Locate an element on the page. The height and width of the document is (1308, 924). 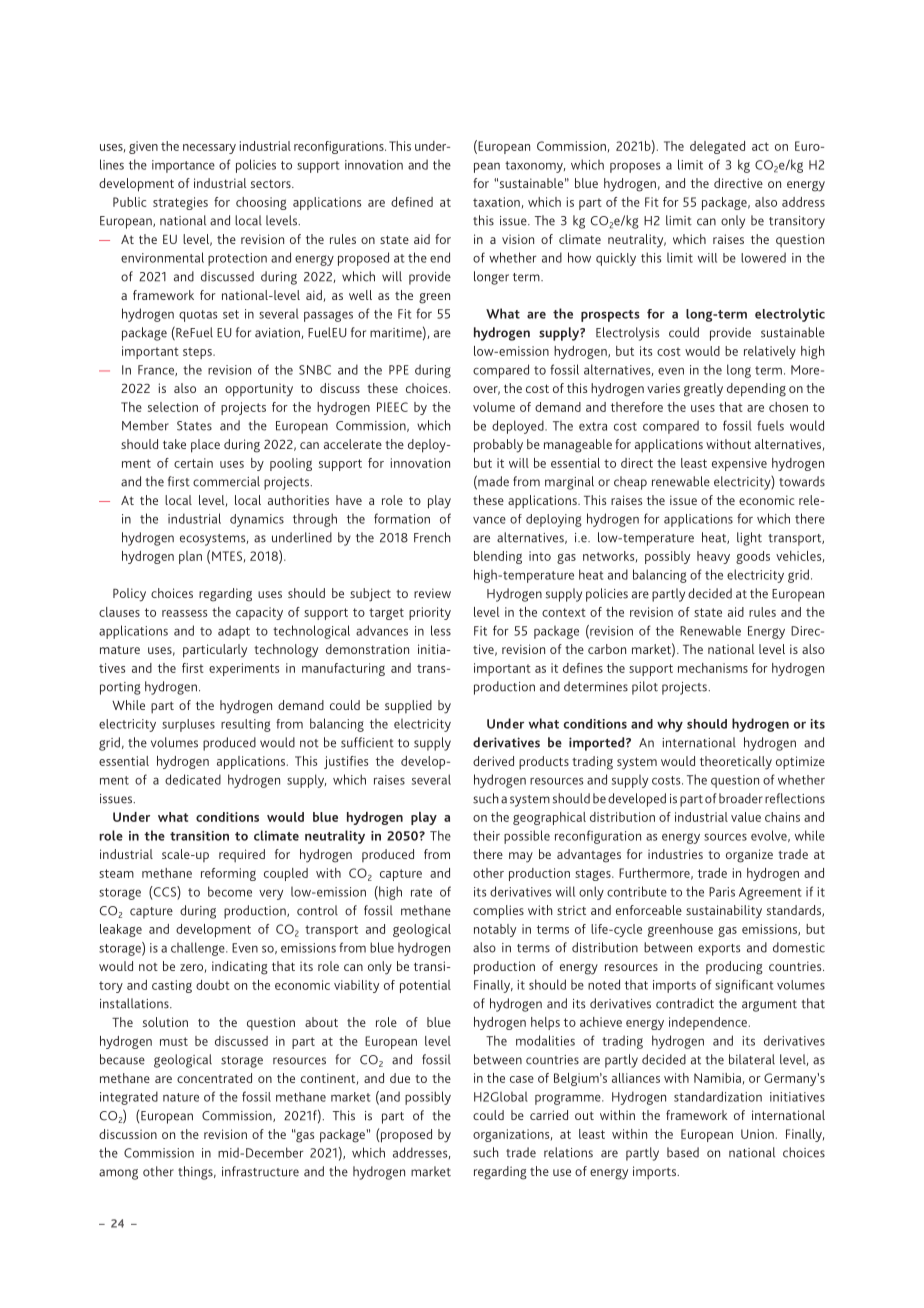
dedicated is located at coordinates (193, 779).
